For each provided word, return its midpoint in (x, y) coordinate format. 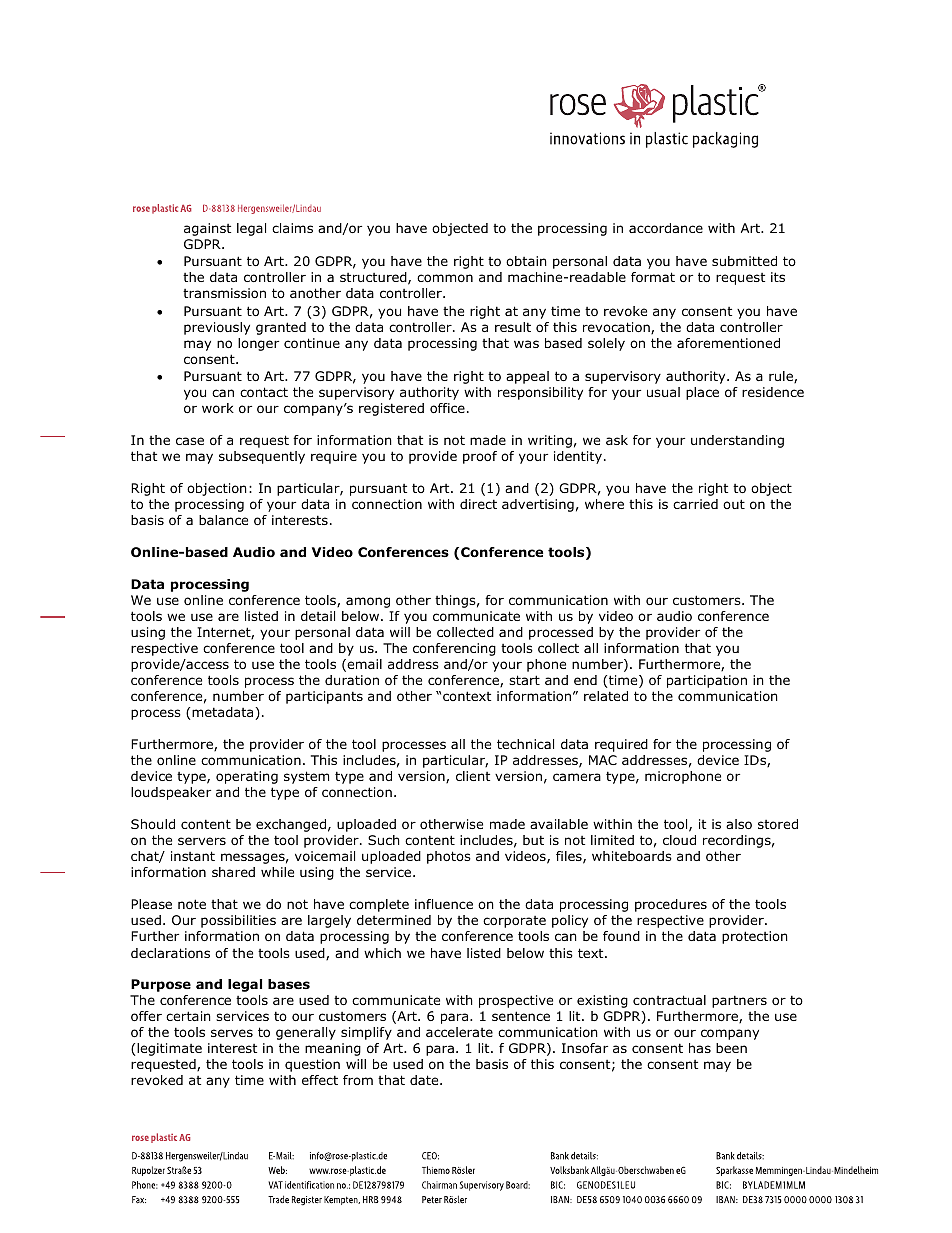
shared (233, 872)
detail (318, 616)
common (445, 278)
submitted (744, 261)
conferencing (454, 649)
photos (449, 857)
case (190, 441)
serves (232, 1033)
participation (707, 681)
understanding (737, 441)
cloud (679, 840)
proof (480, 457)
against (207, 229)
